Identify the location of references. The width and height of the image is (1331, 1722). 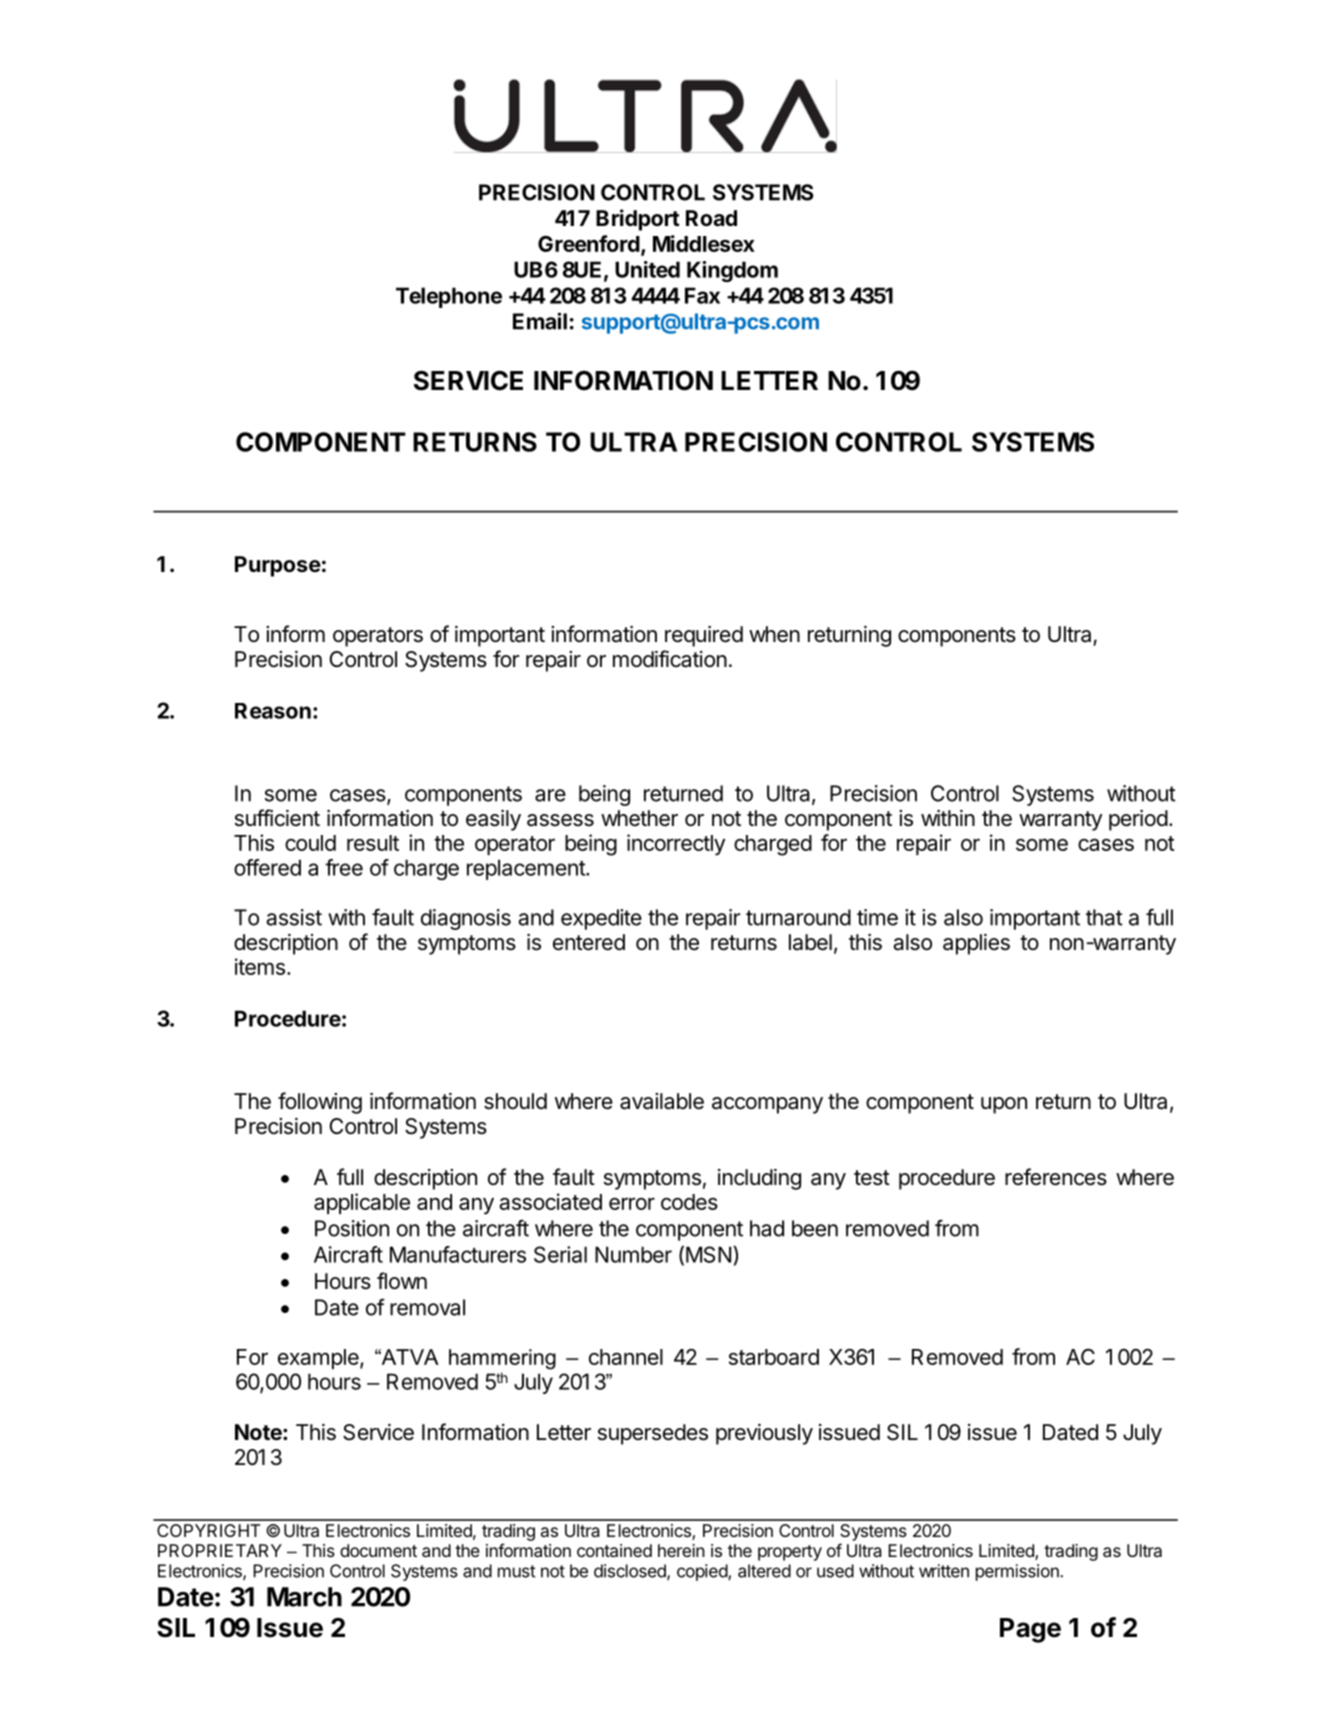
(1056, 1177).
